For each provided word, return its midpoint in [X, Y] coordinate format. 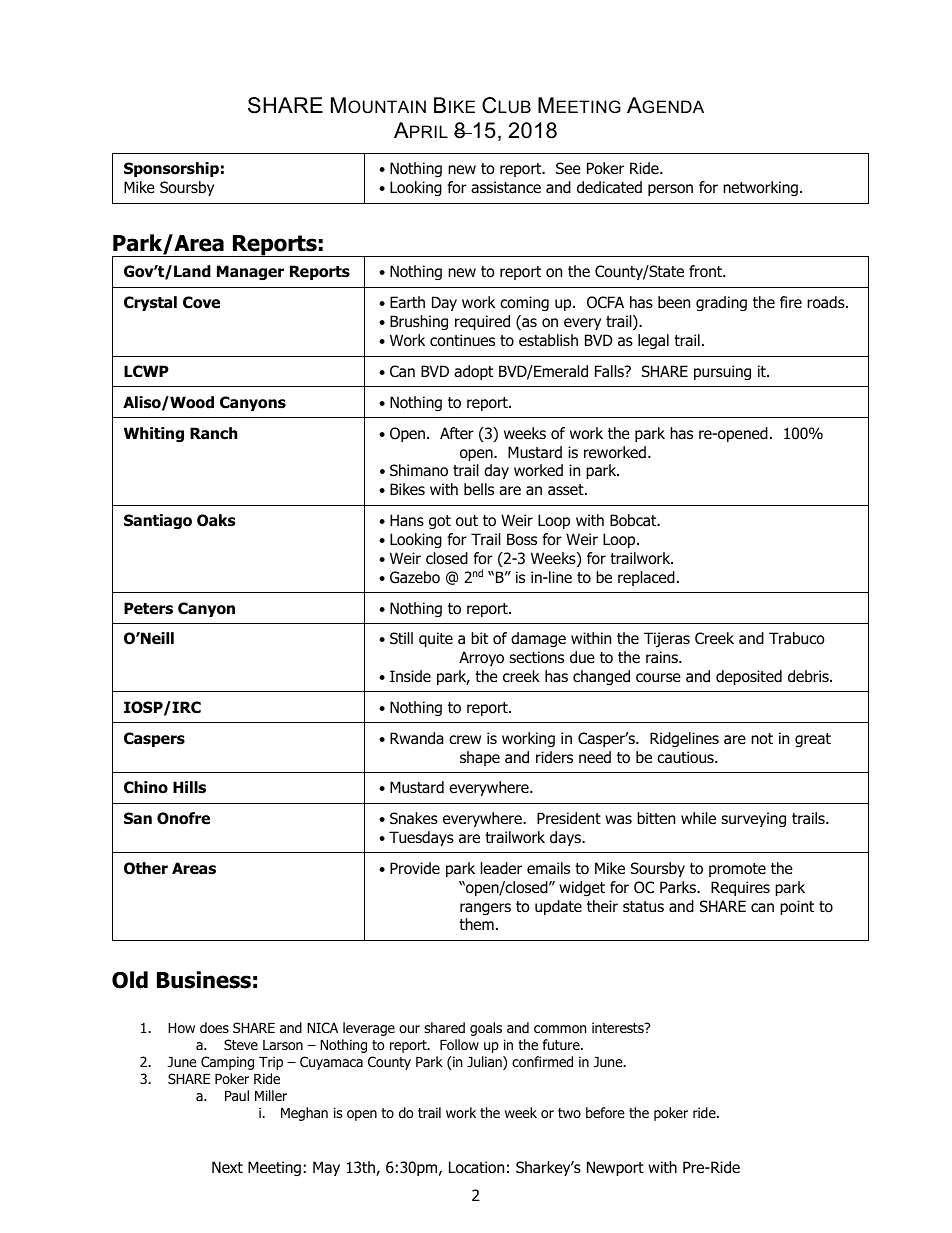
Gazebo [415, 577]
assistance [506, 187]
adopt [473, 372]
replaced [646, 578]
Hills [189, 787]
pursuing [722, 372]
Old [130, 980]
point [797, 907]
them [476, 924]
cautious [686, 757]
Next [227, 1167]
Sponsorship [171, 169]
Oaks [216, 520]
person [670, 190]
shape [480, 758]
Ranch [214, 433]
